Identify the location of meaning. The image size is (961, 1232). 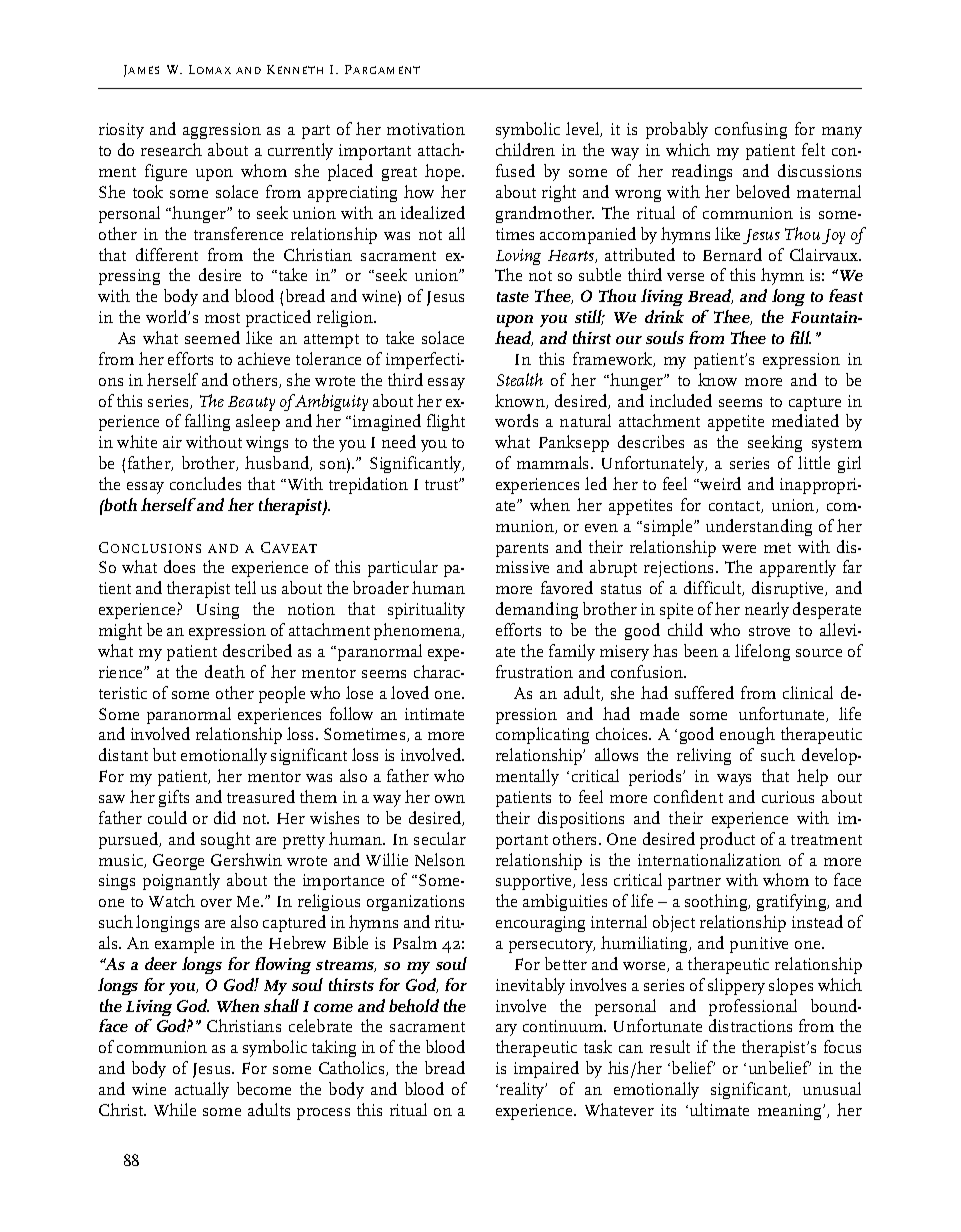
(791, 1112).
